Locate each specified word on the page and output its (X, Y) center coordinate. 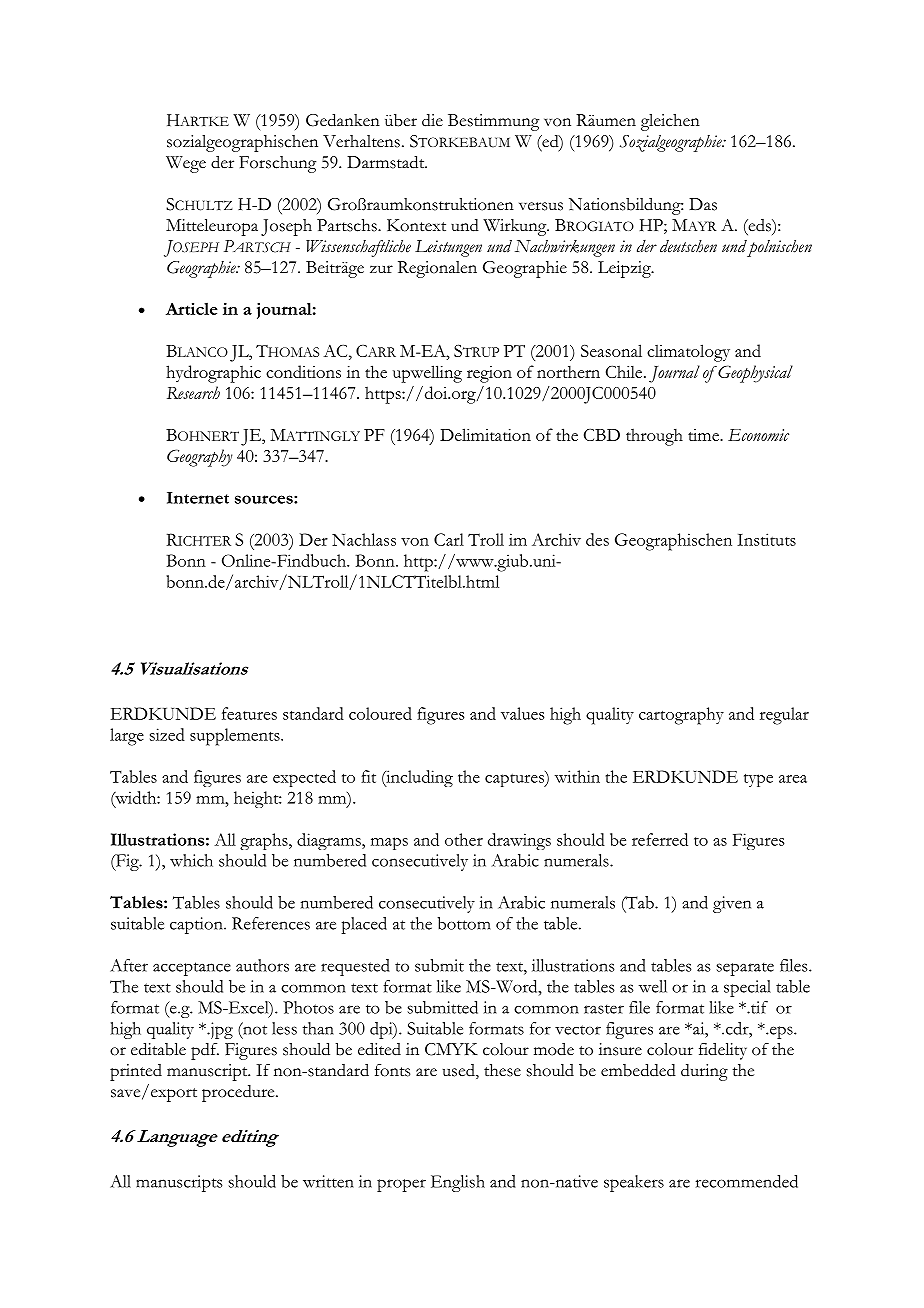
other (464, 839)
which (191, 860)
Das (703, 204)
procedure (239, 1093)
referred (660, 839)
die (432, 120)
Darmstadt (387, 162)
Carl (449, 539)
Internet (198, 498)
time (705, 435)
